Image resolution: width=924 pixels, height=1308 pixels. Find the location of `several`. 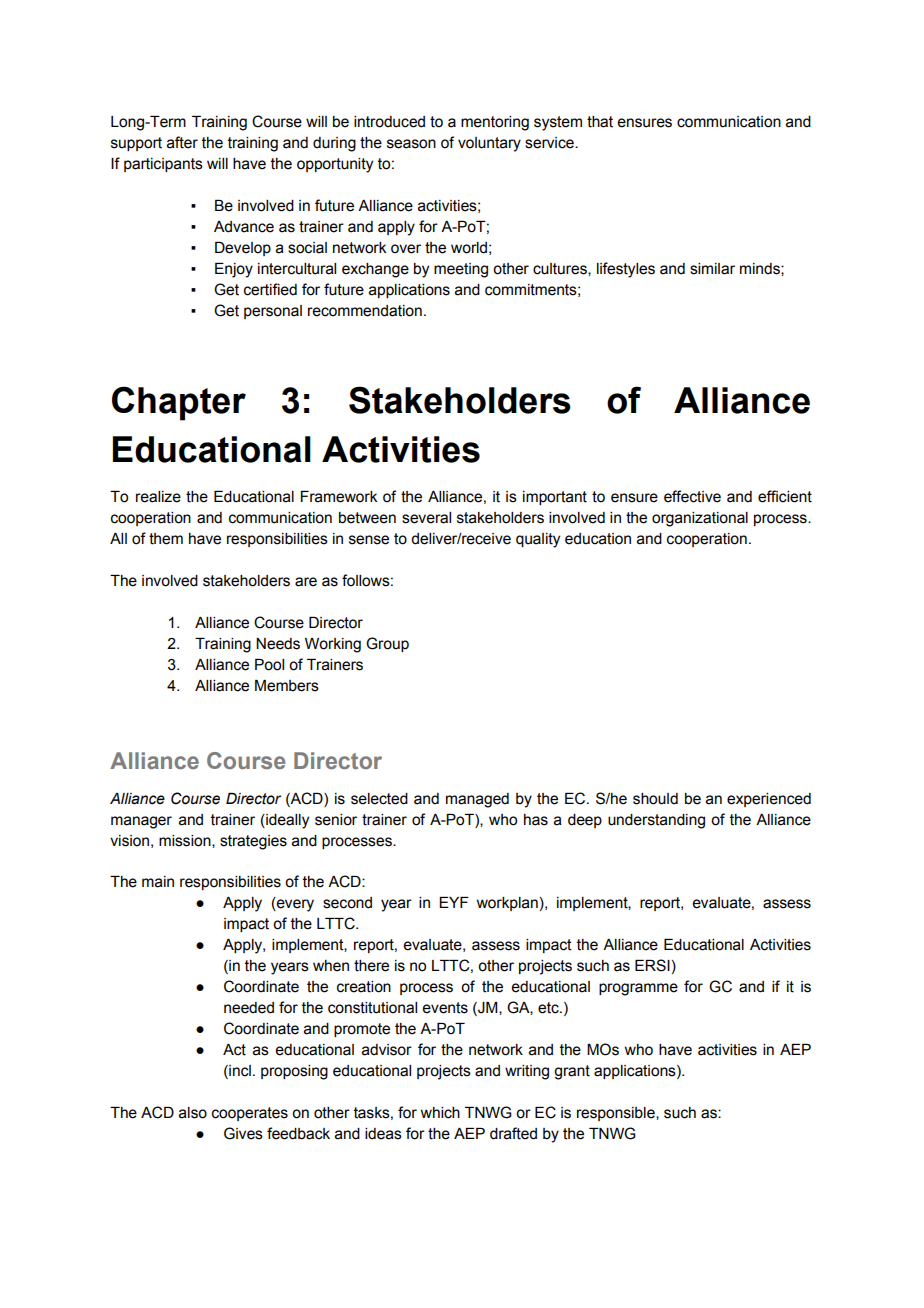

several is located at coordinates (426, 518).
